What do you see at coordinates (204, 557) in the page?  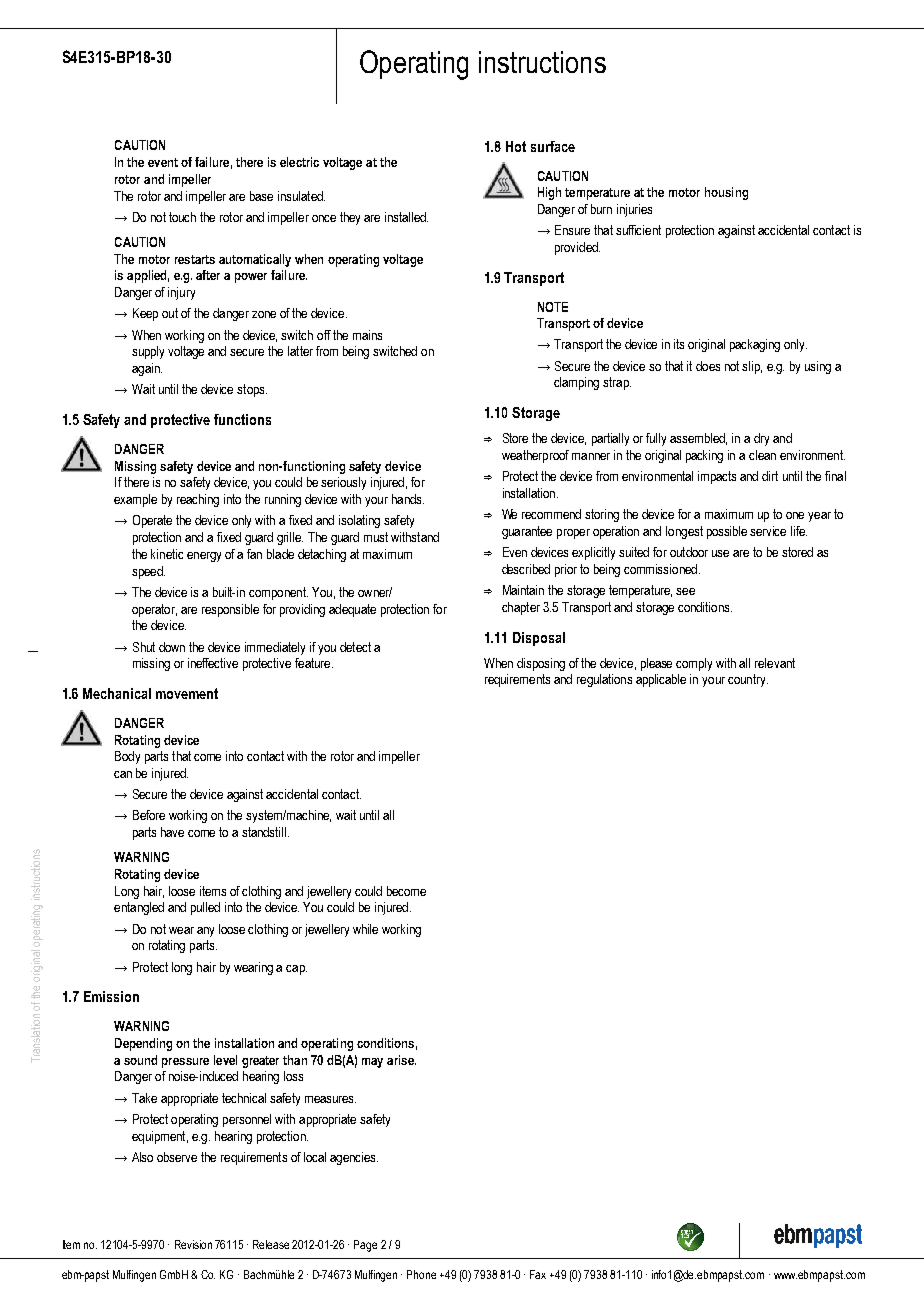 I see `energy` at bounding box center [204, 557].
